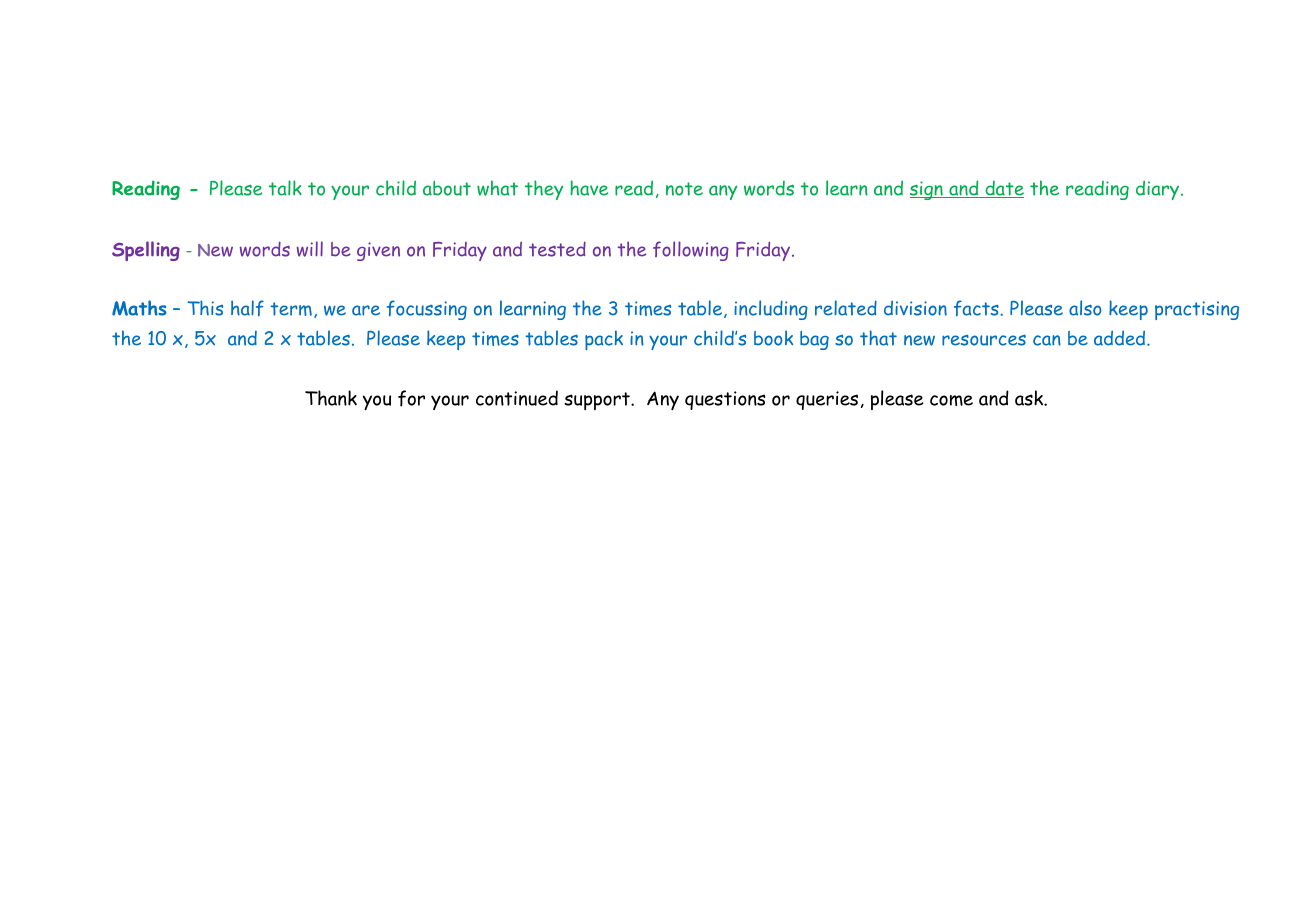 The image size is (1307, 924). I want to click on note, so click(684, 189).
